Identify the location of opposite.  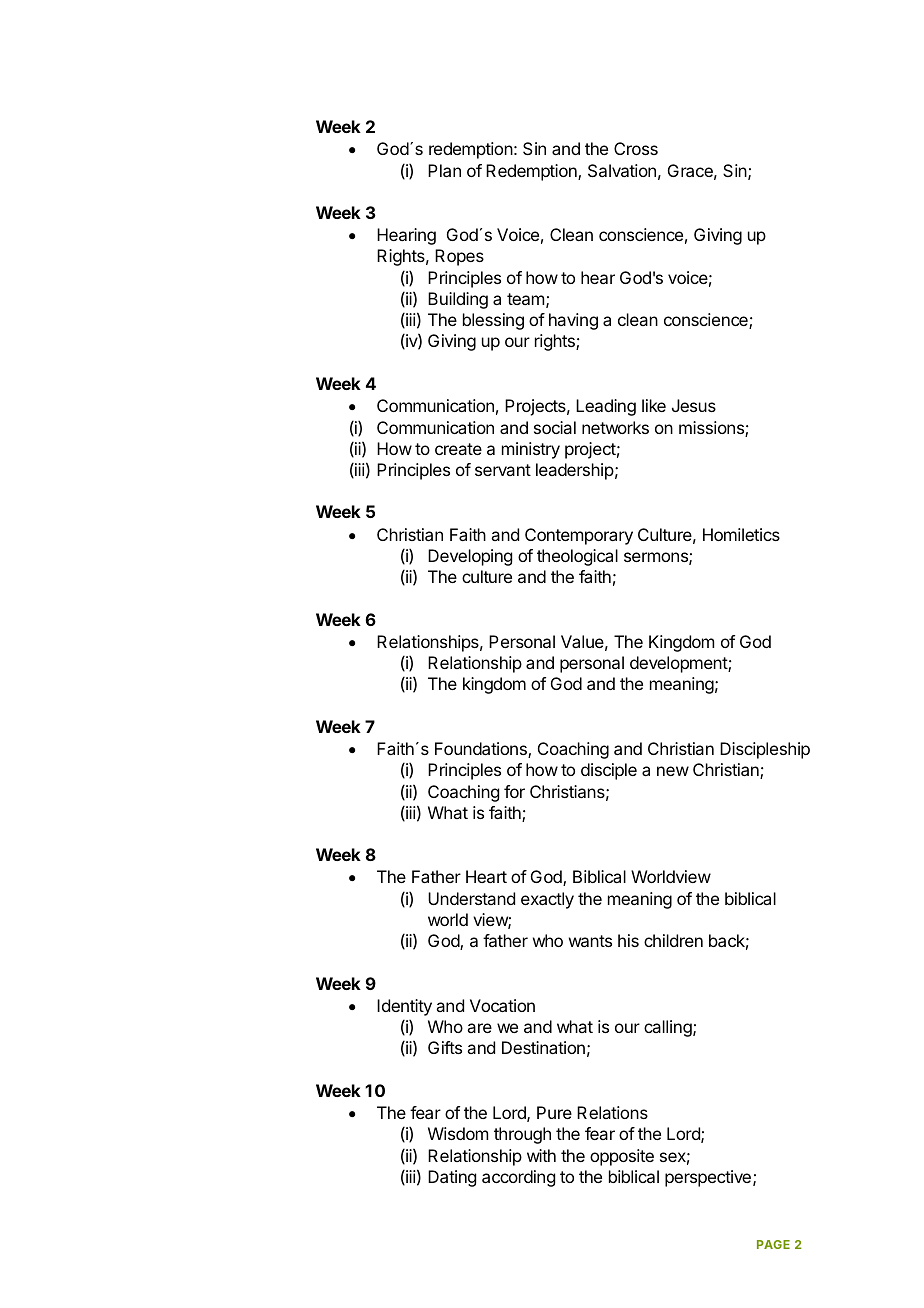
(622, 1157).
